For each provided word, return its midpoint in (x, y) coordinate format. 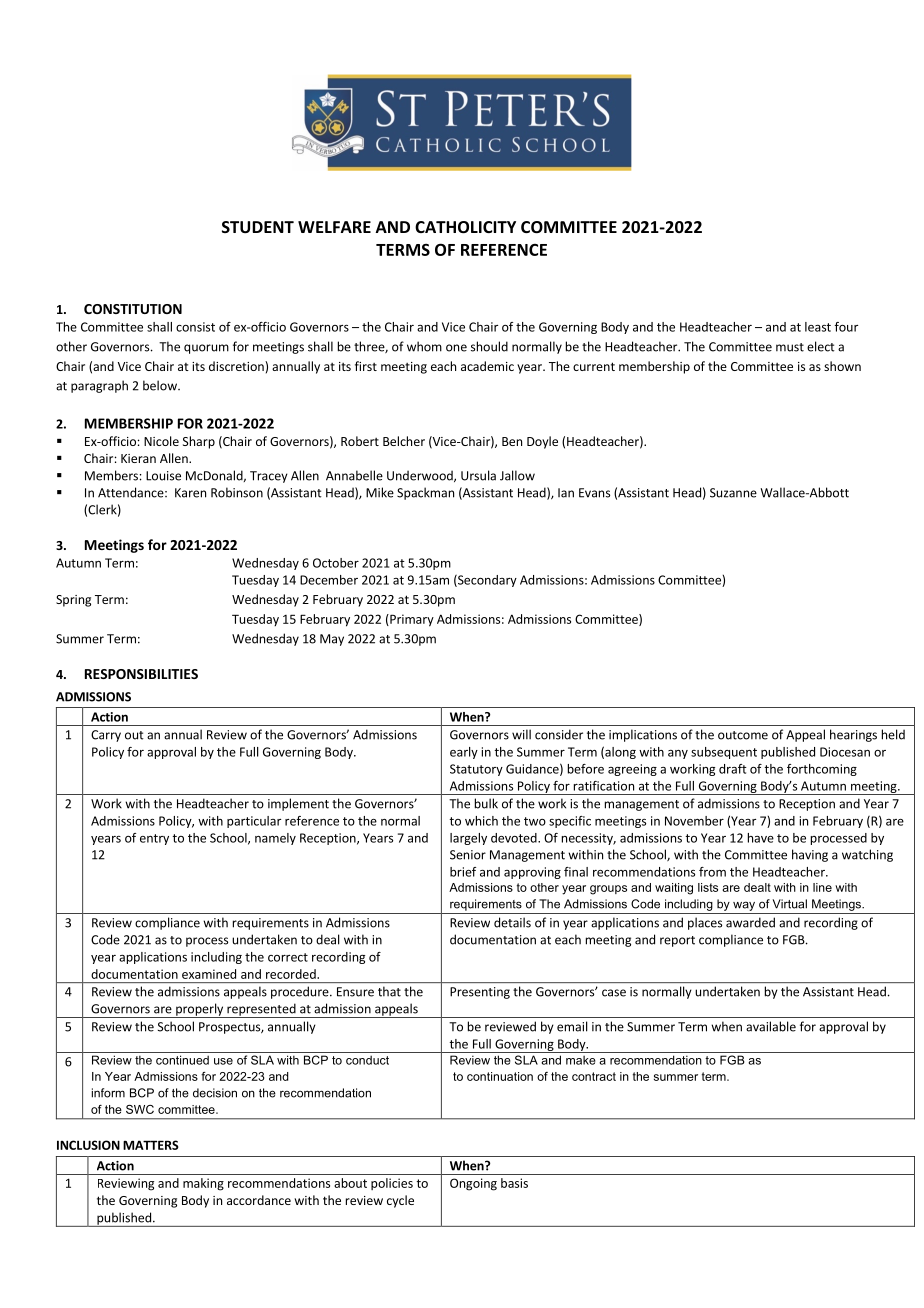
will (521, 734)
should (489, 346)
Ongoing (473, 1184)
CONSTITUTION (133, 309)
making (203, 1184)
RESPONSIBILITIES (141, 674)
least (818, 327)
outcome (743, 735)
